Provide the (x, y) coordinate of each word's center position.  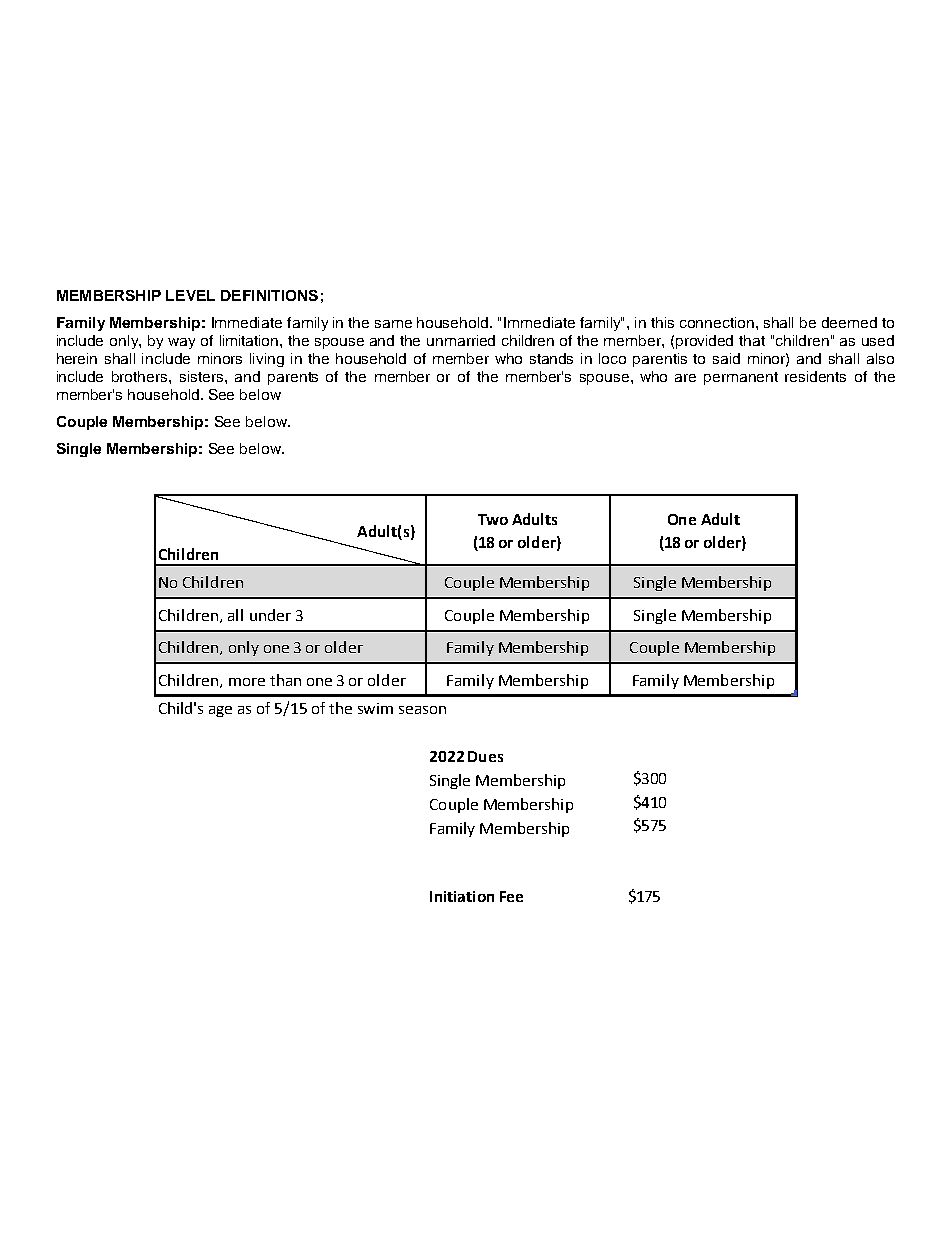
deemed (849, 322)
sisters (203, 376)
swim (375, 708)
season (422, 710)
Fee (511, 896)
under (270, 615)
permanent (741, 378)
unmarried (461, 340)
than (285, 680)
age (220, 711)
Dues (485, 756)
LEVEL (190, 295)
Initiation (462, 896)
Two (493, 519)
